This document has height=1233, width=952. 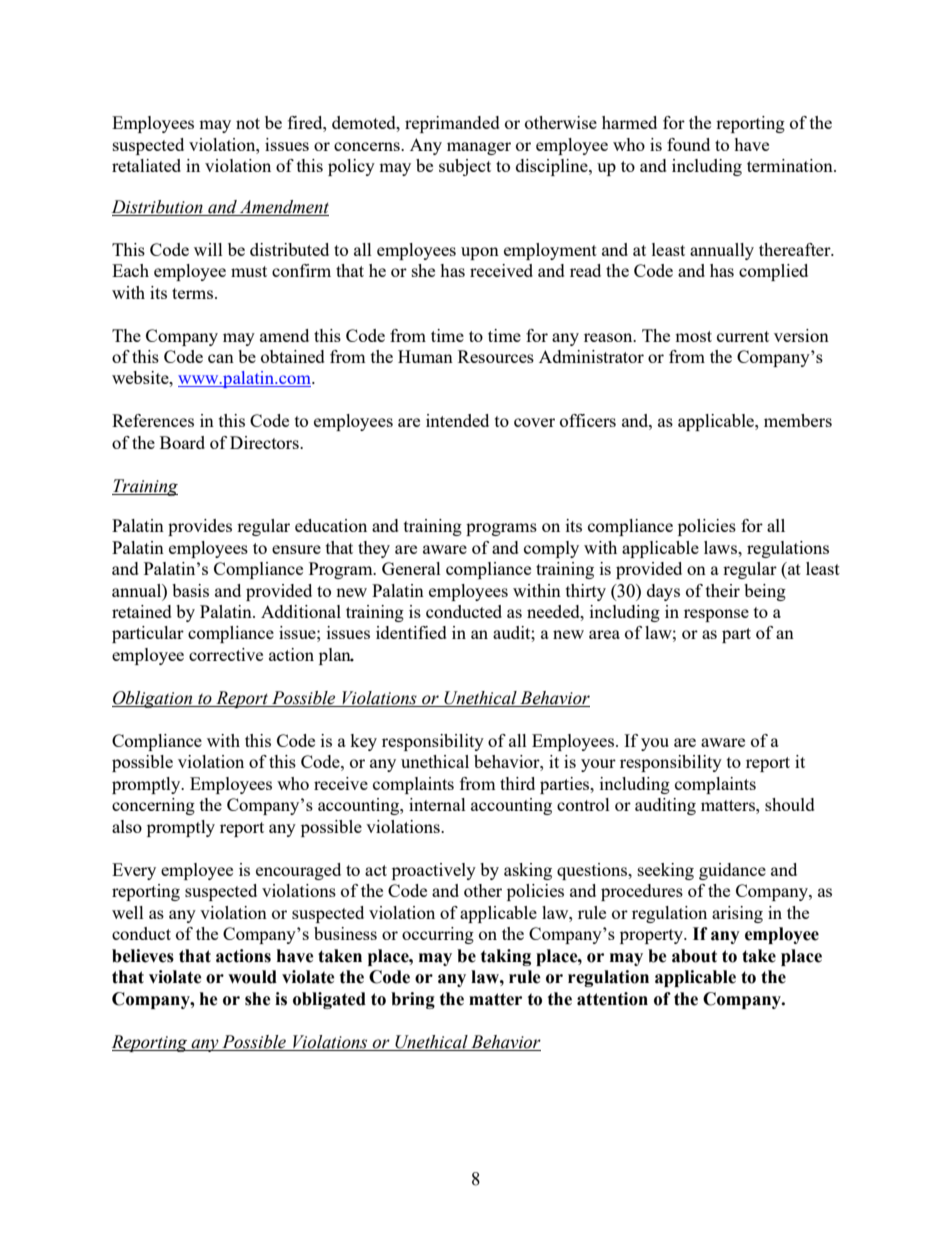 What do you see at coordinates (517, 783) in the document?
I see `third` at bounding box center [517, 783].
